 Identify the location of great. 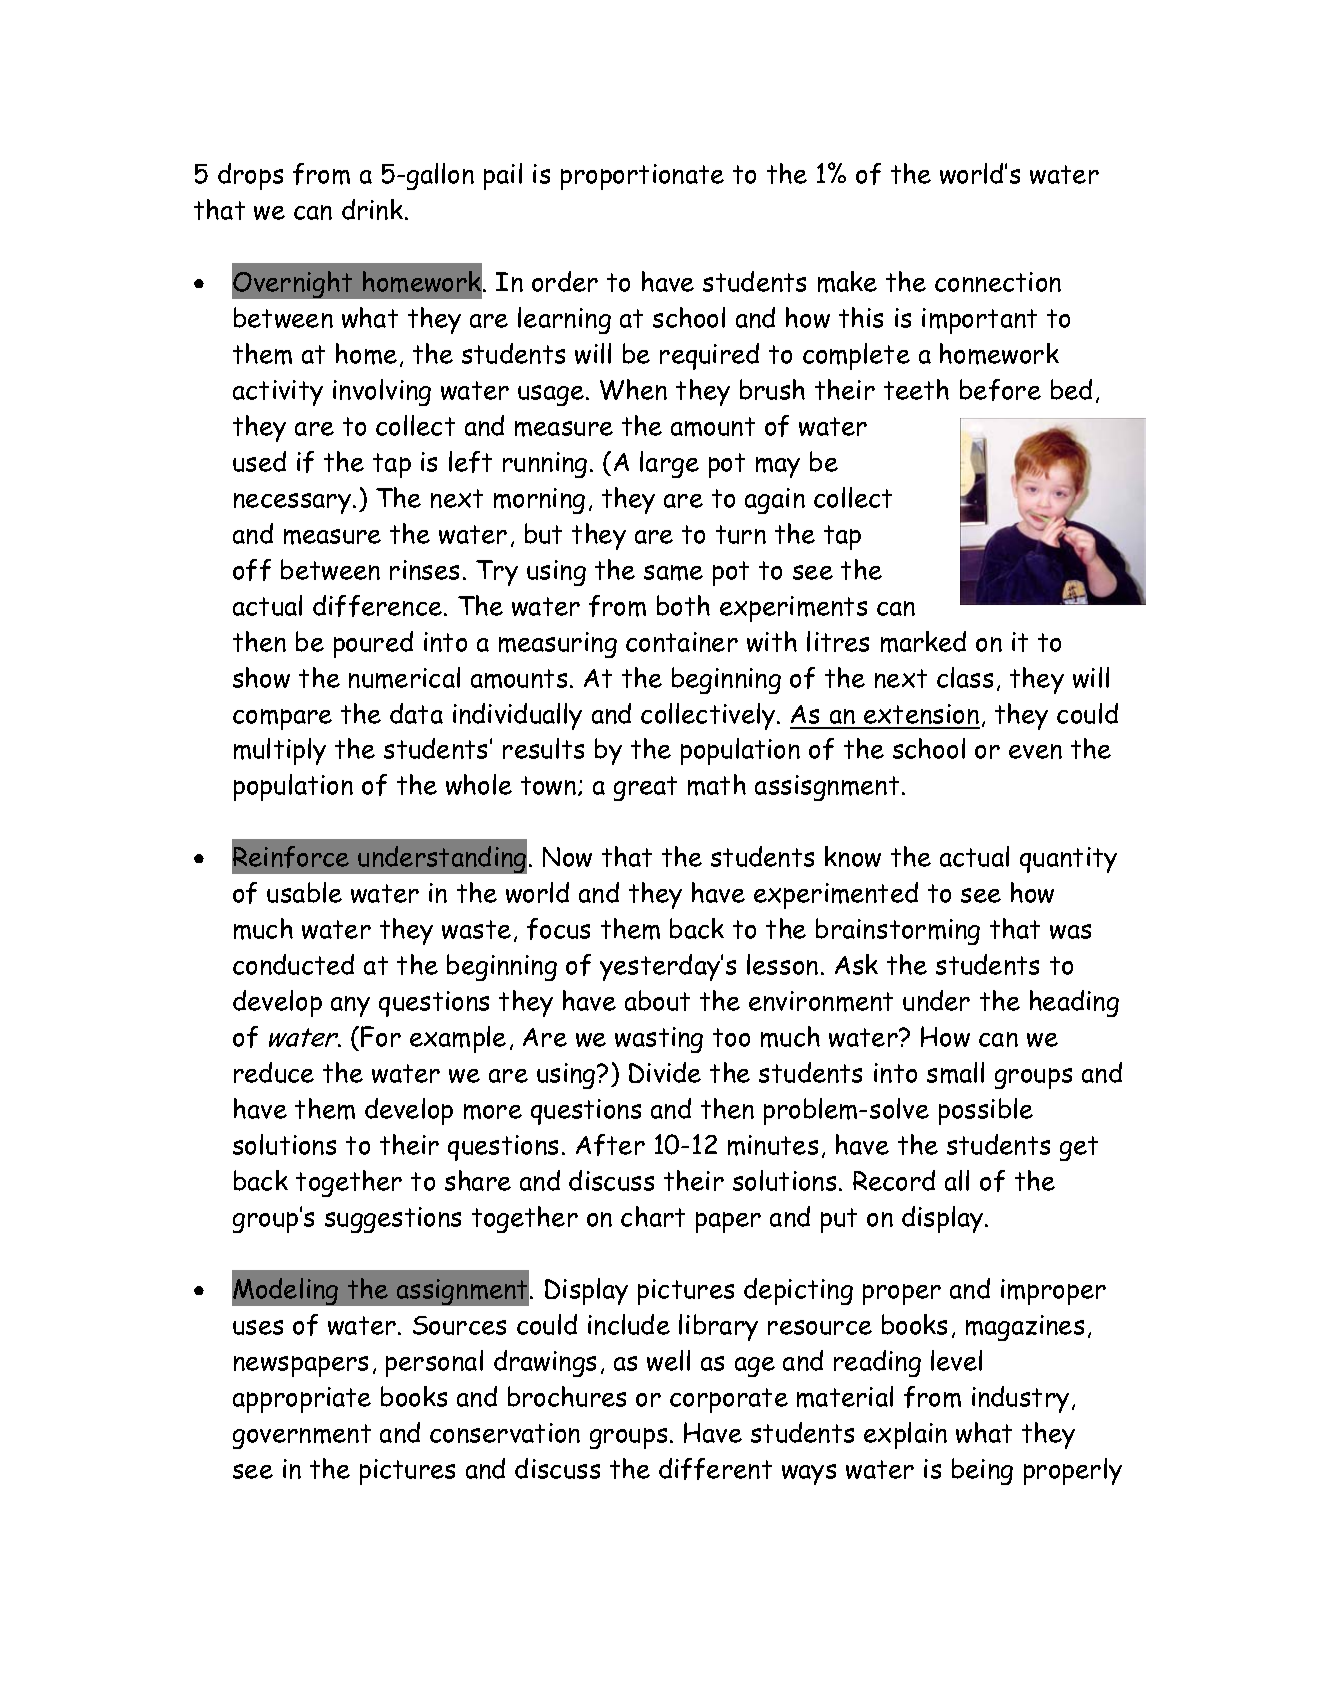
(645, 788).
